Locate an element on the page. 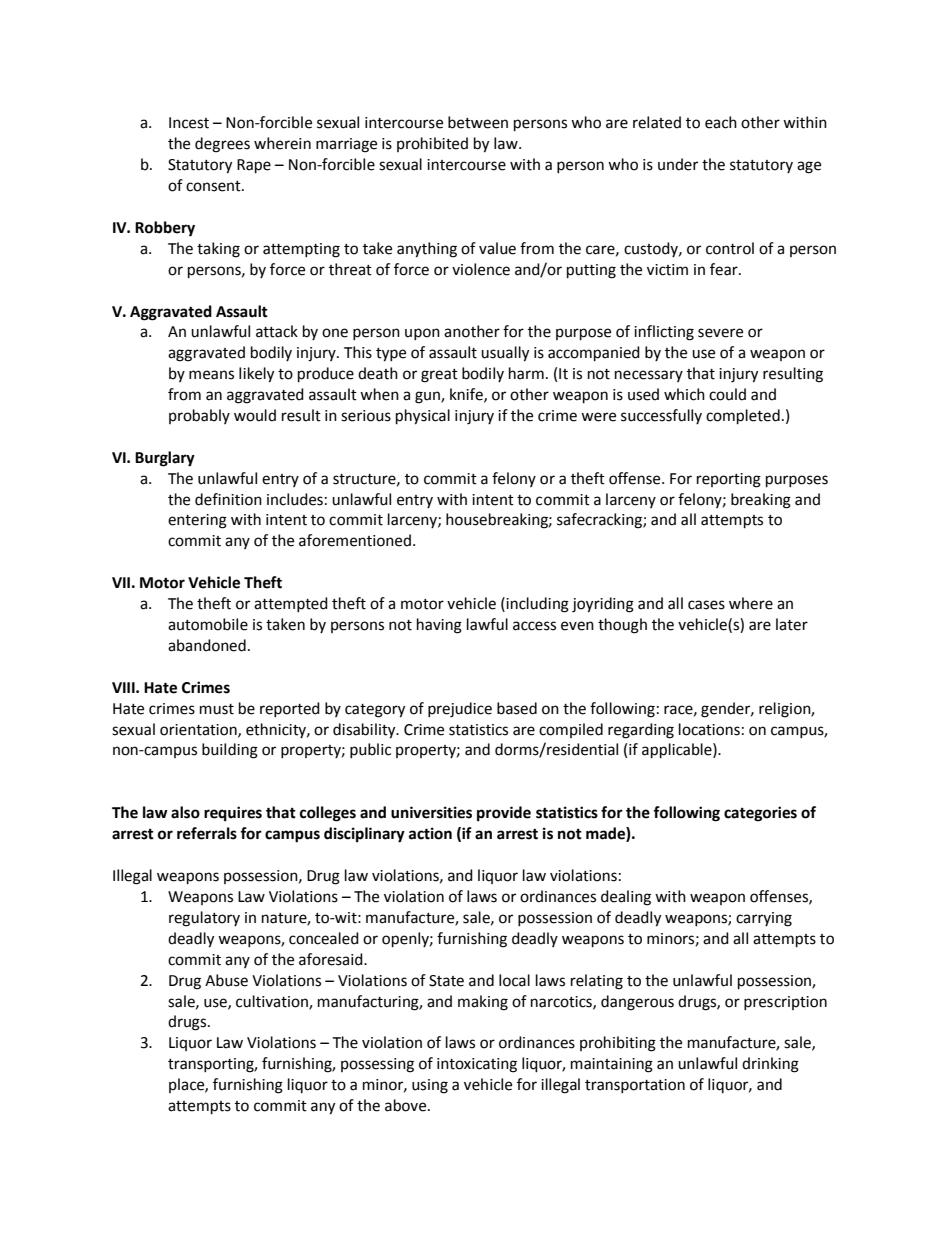  between is located at coordinates (478, 122).
